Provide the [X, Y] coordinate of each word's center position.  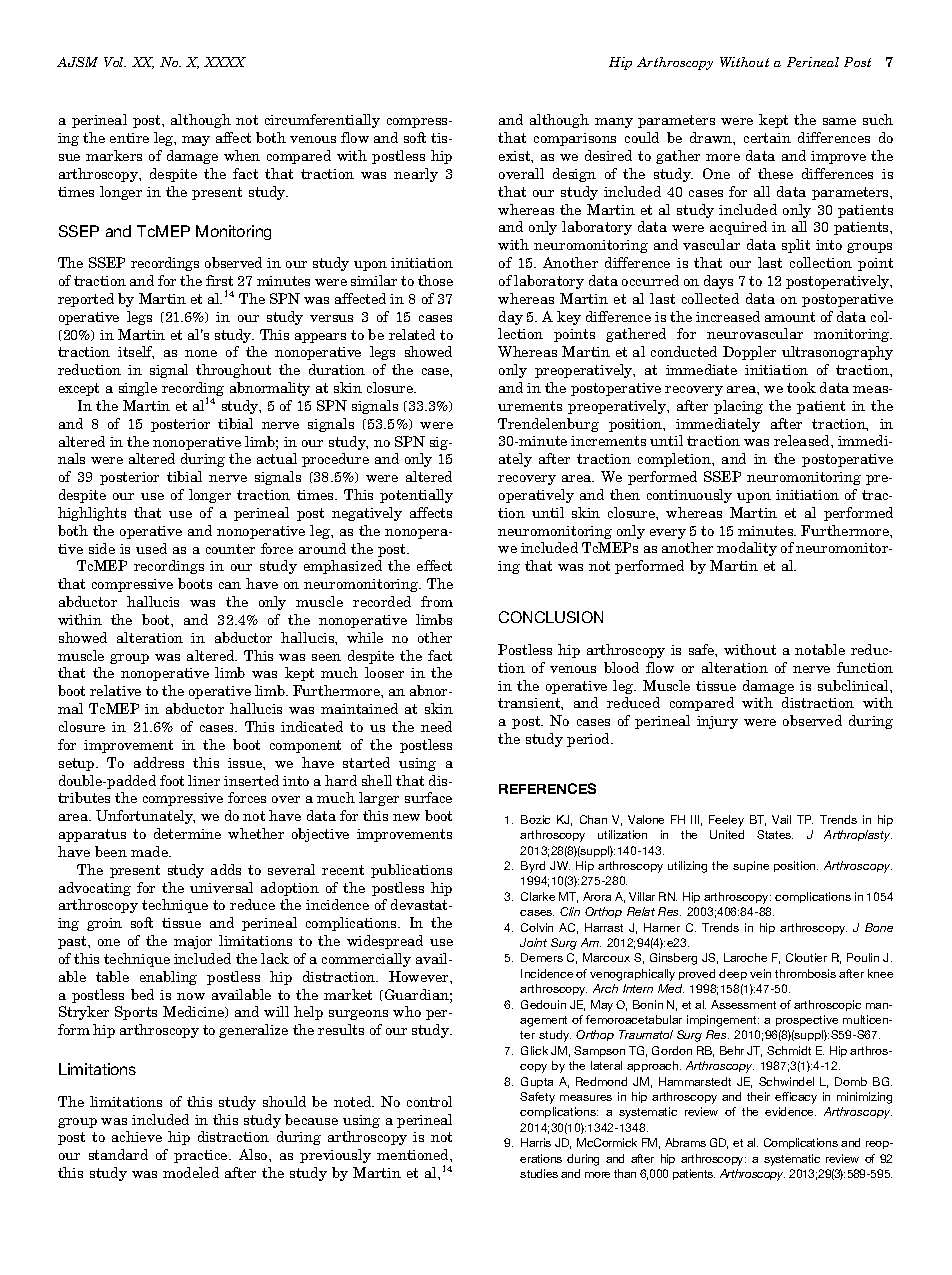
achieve [137, 1136]
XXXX [225, 62]
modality [747, 549]
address [159, 762]
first [219, 280]
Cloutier [806, 957]
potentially [416, 496]
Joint [533, 942]
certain [767, 138]
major [193, 942]
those [435, 280]
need [436, 726]
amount [790, 317]
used [151, 548]
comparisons [575, 139]
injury [717, 722]
